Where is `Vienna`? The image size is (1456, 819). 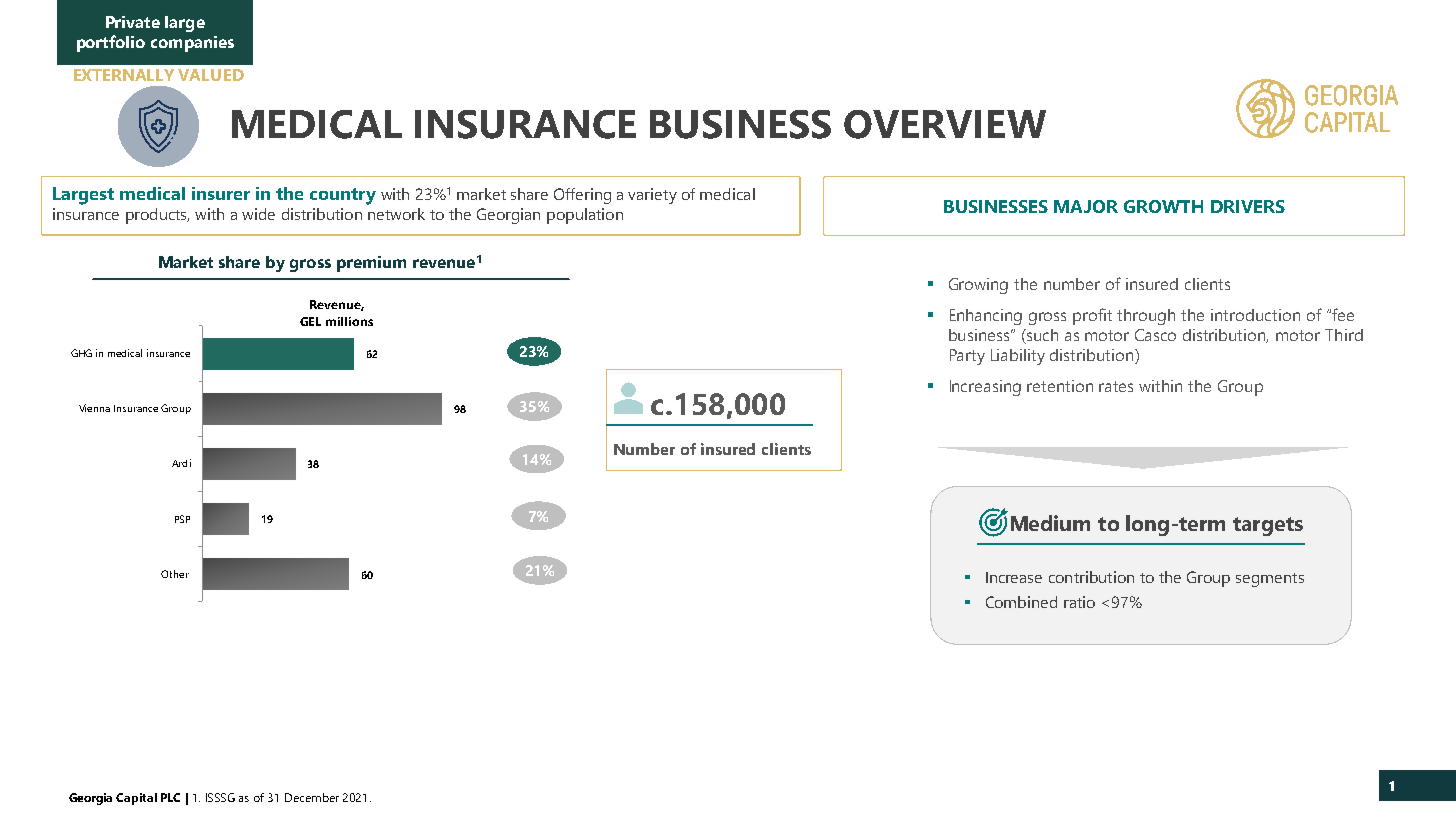
Vienna is located at coordinates (94, 408).
